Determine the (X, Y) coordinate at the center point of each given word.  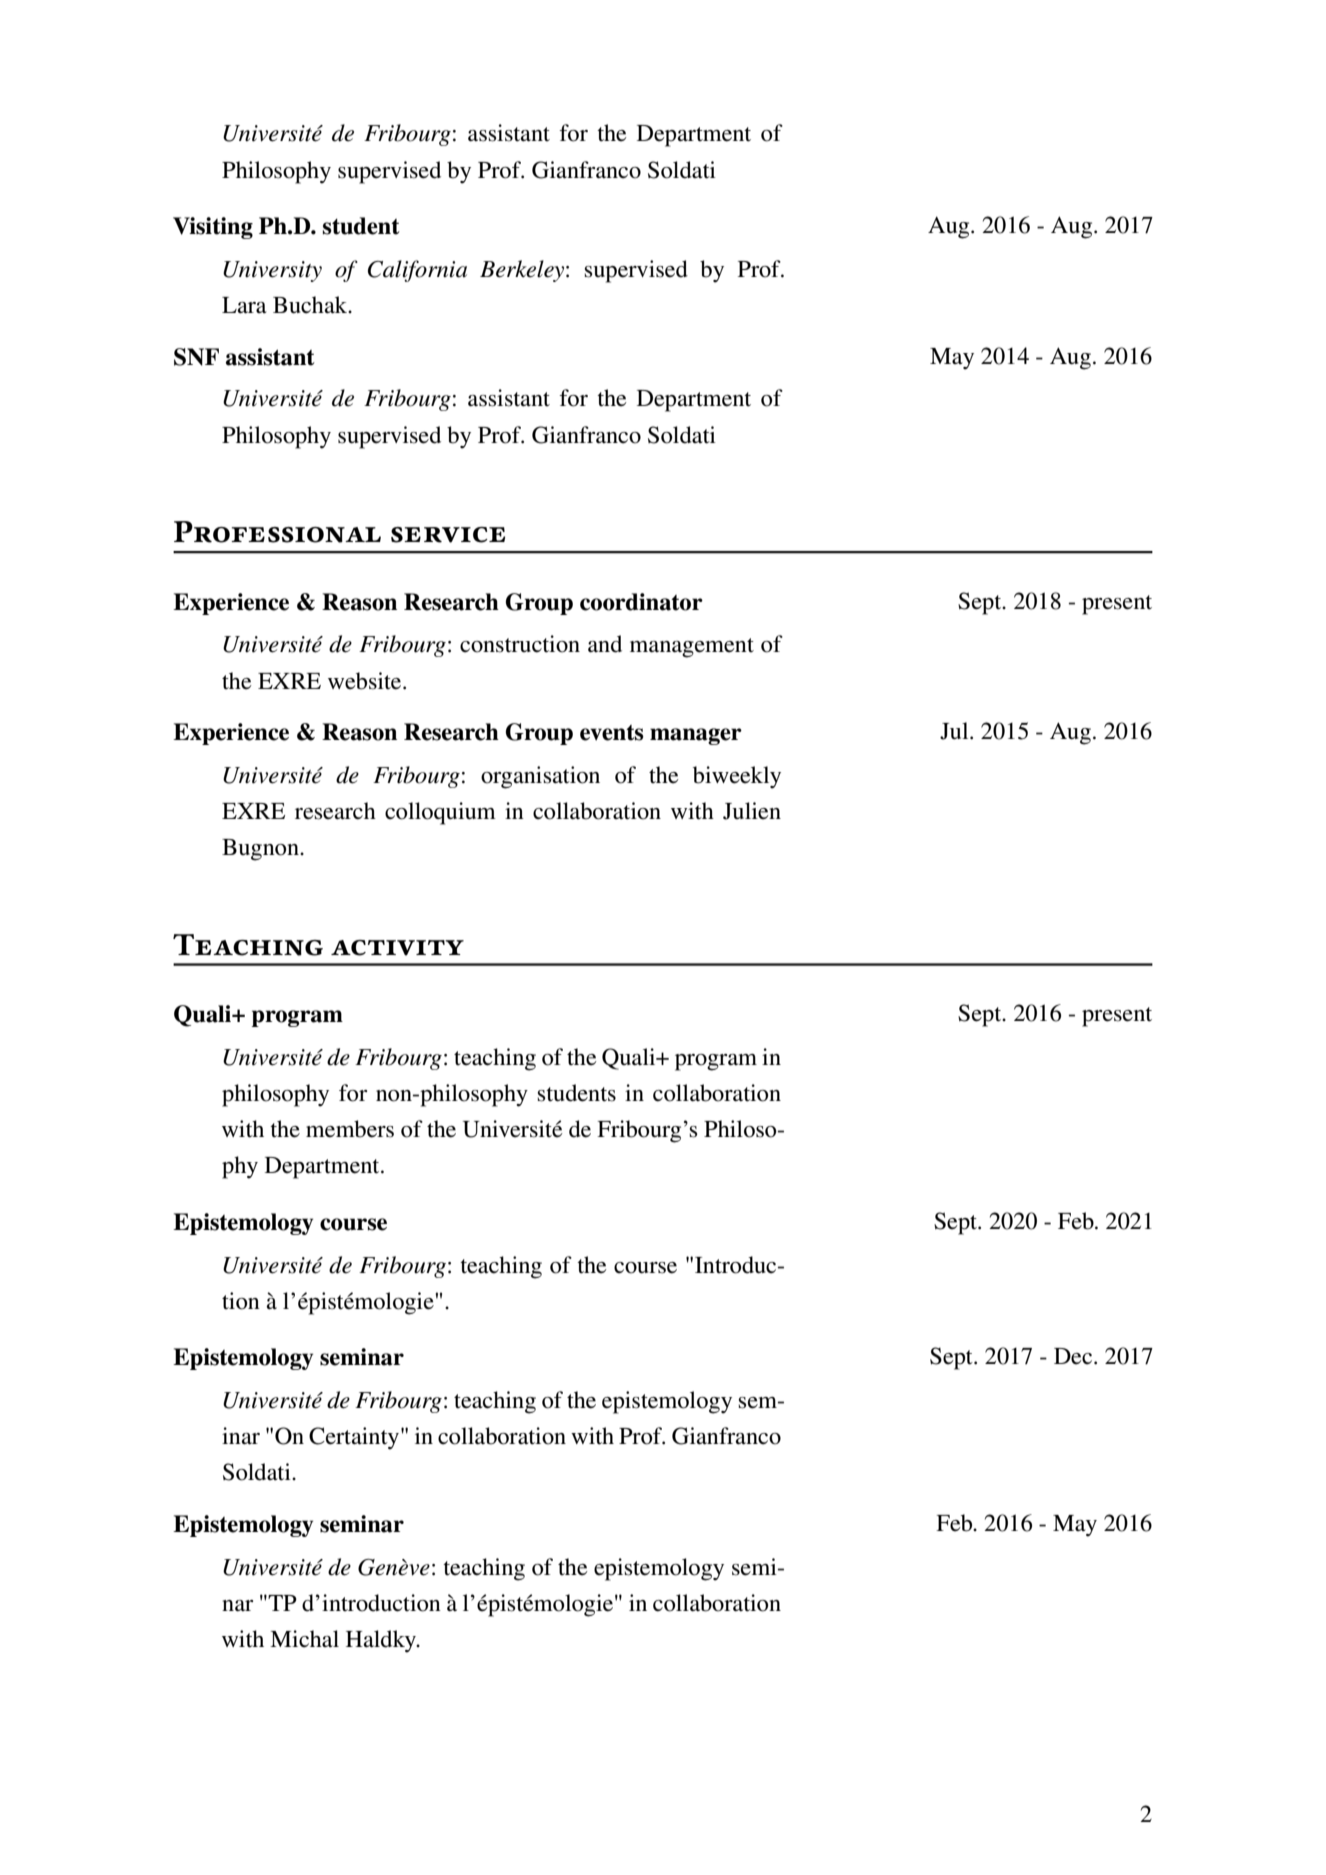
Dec (1074, 1356)
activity (397, 948)
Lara (244, 305)
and (605, 644)
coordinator (641, 602)
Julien (752, 811)
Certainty (355, 1438)
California (417, 271)
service (448, 535)
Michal (304, 1639)
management (692, 648)
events (612, 733)
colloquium (440, 813)
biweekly (737, 777)
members (350, 1129)
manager (696, 736)
